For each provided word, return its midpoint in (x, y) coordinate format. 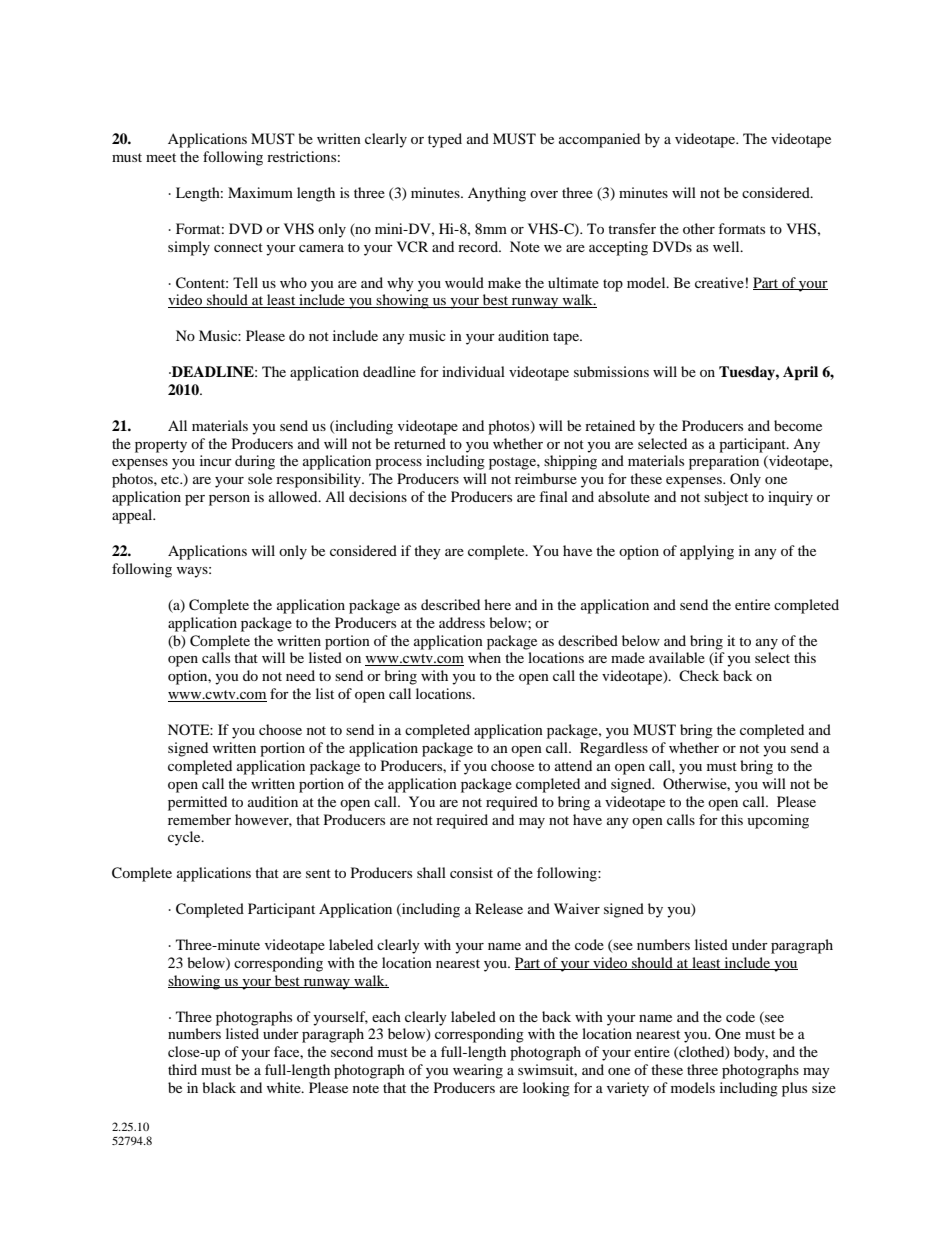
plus (794, 1089)
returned (420, 443)
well (727, 246)
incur (216, 460)
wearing (478, 1071)
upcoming (778, 821)
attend (573, 765)
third (182, 1069)
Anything (497, 194)
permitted (197, 803)
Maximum (260, 192)
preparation (724, 462)
